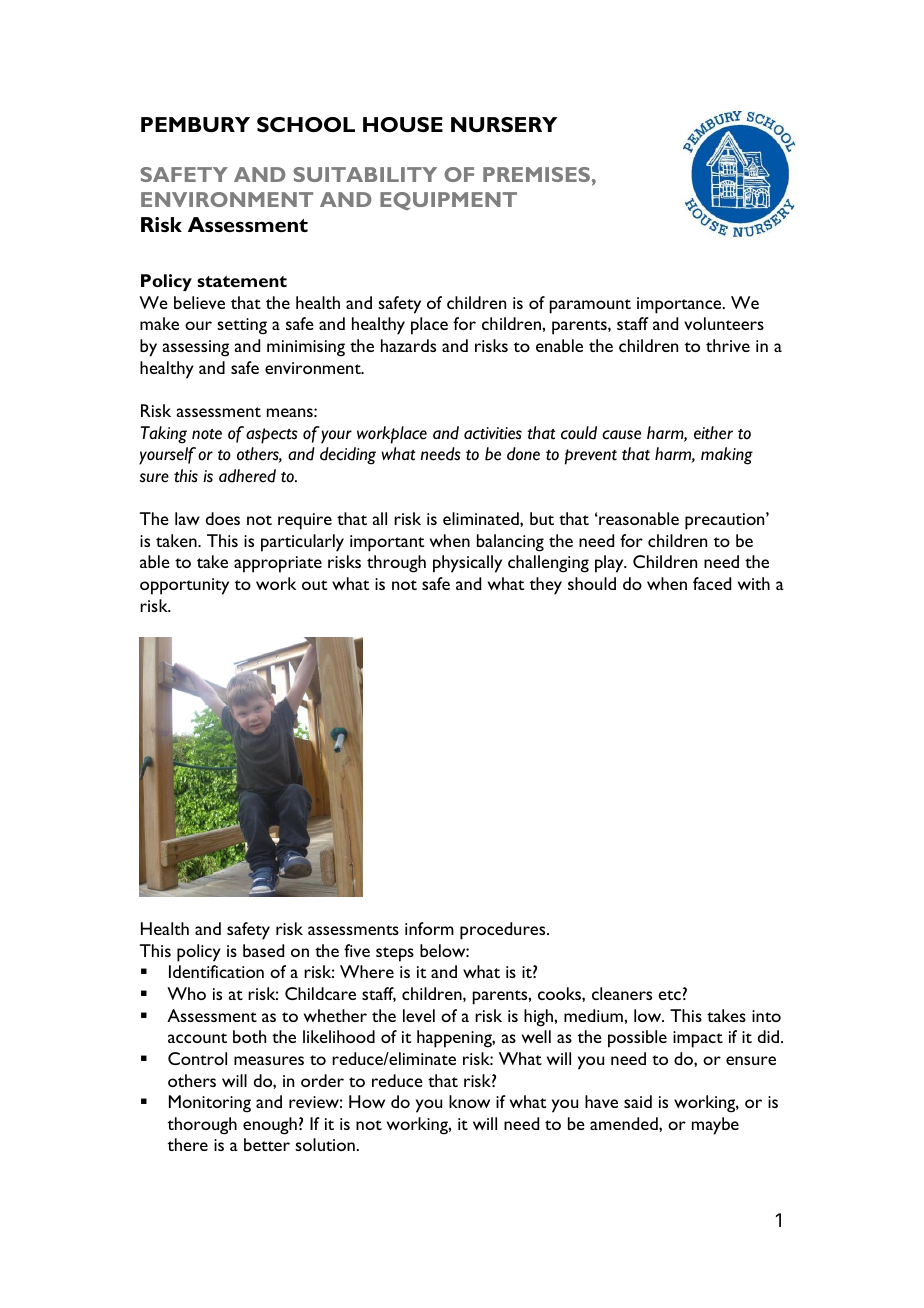 The image size is (924, 1308). What do you see at coordinates (680, 305) in the screenshot?
I see `importance` at bounding box center [680, 305].
